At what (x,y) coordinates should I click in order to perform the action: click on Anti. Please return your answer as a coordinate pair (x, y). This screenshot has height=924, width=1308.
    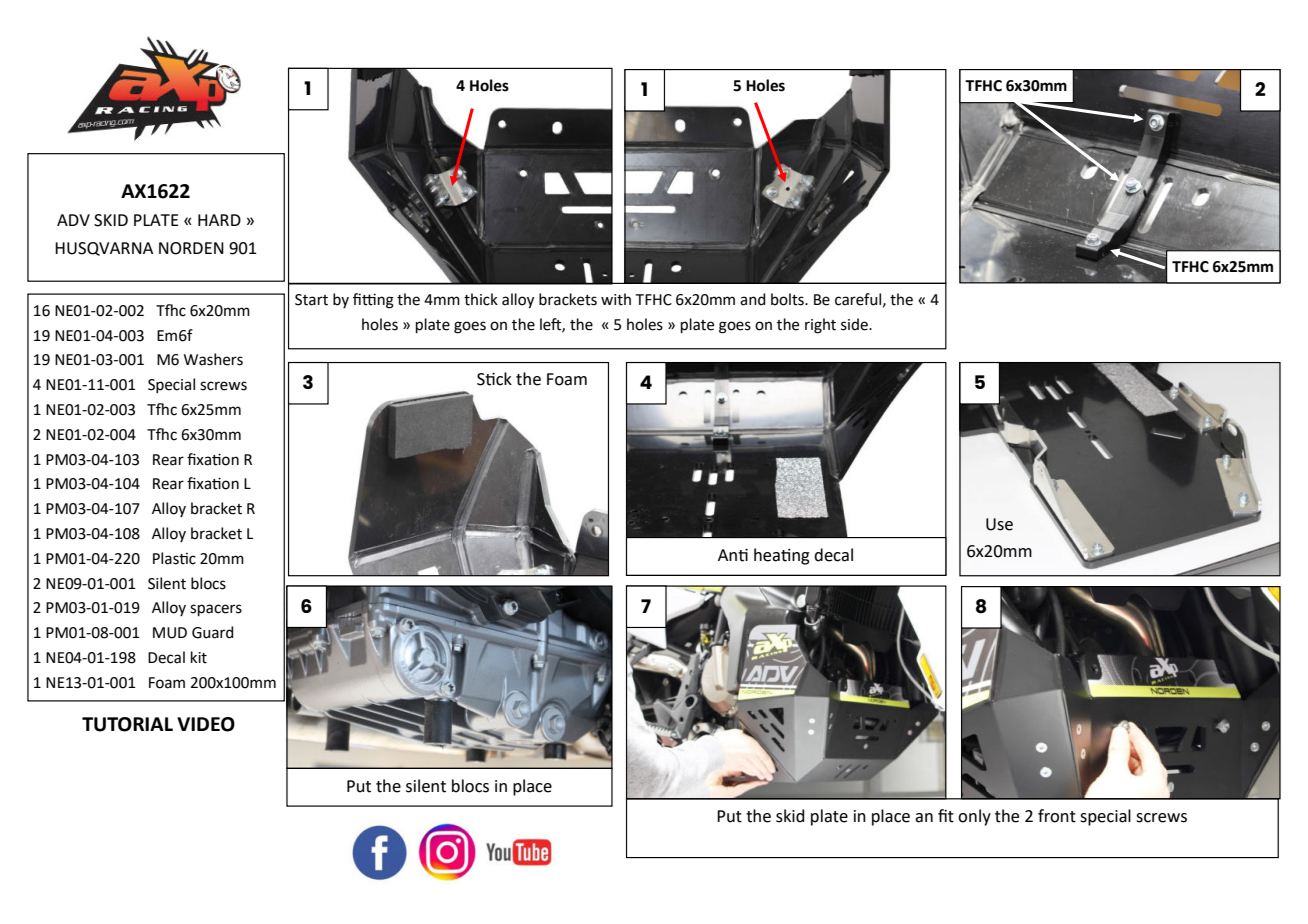
    Looking at the image, I should click on (733, 555).
